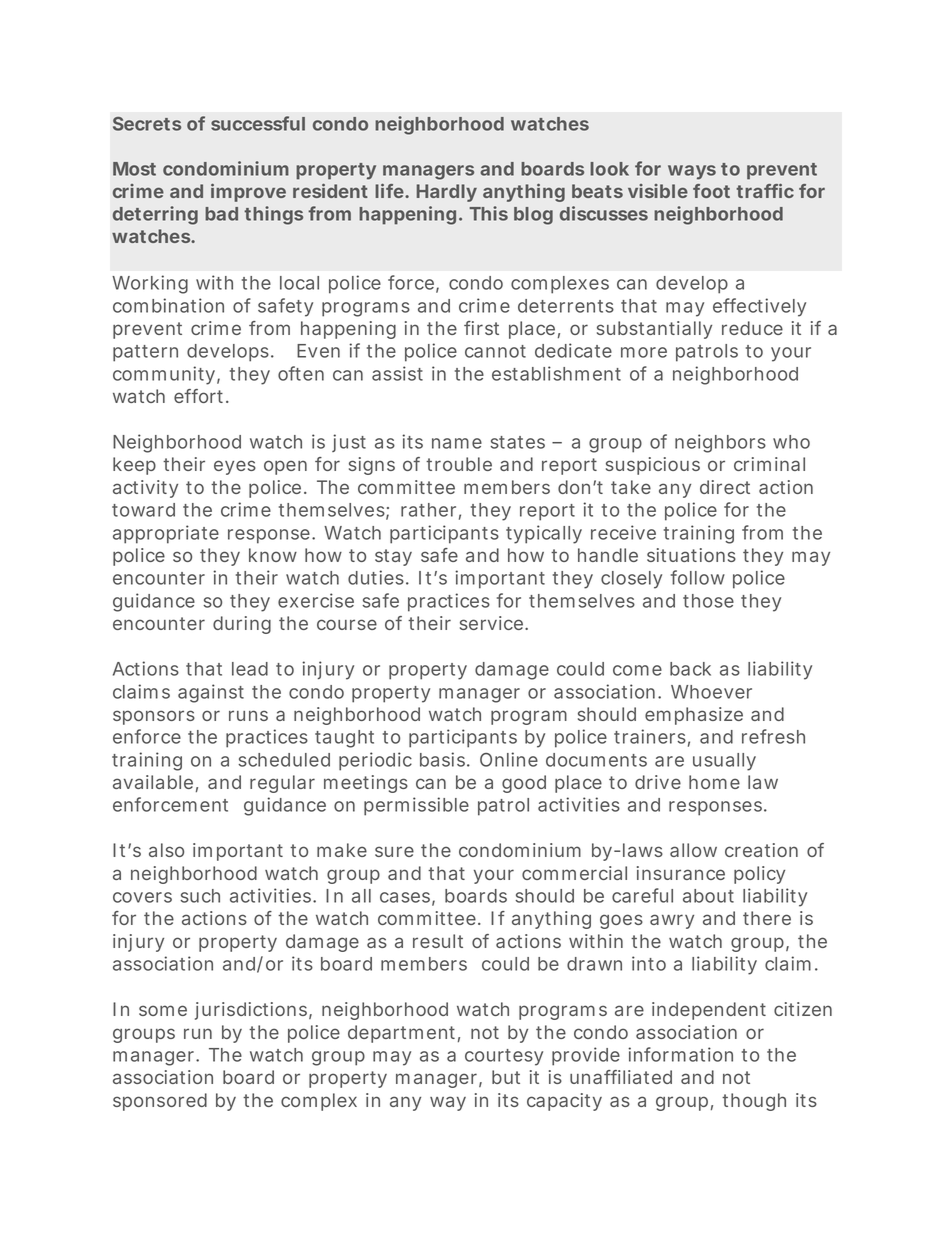  What do you see at coordinates (692, 172) in the screenshot?
I see `ways` at bounding box center [692, 172].
